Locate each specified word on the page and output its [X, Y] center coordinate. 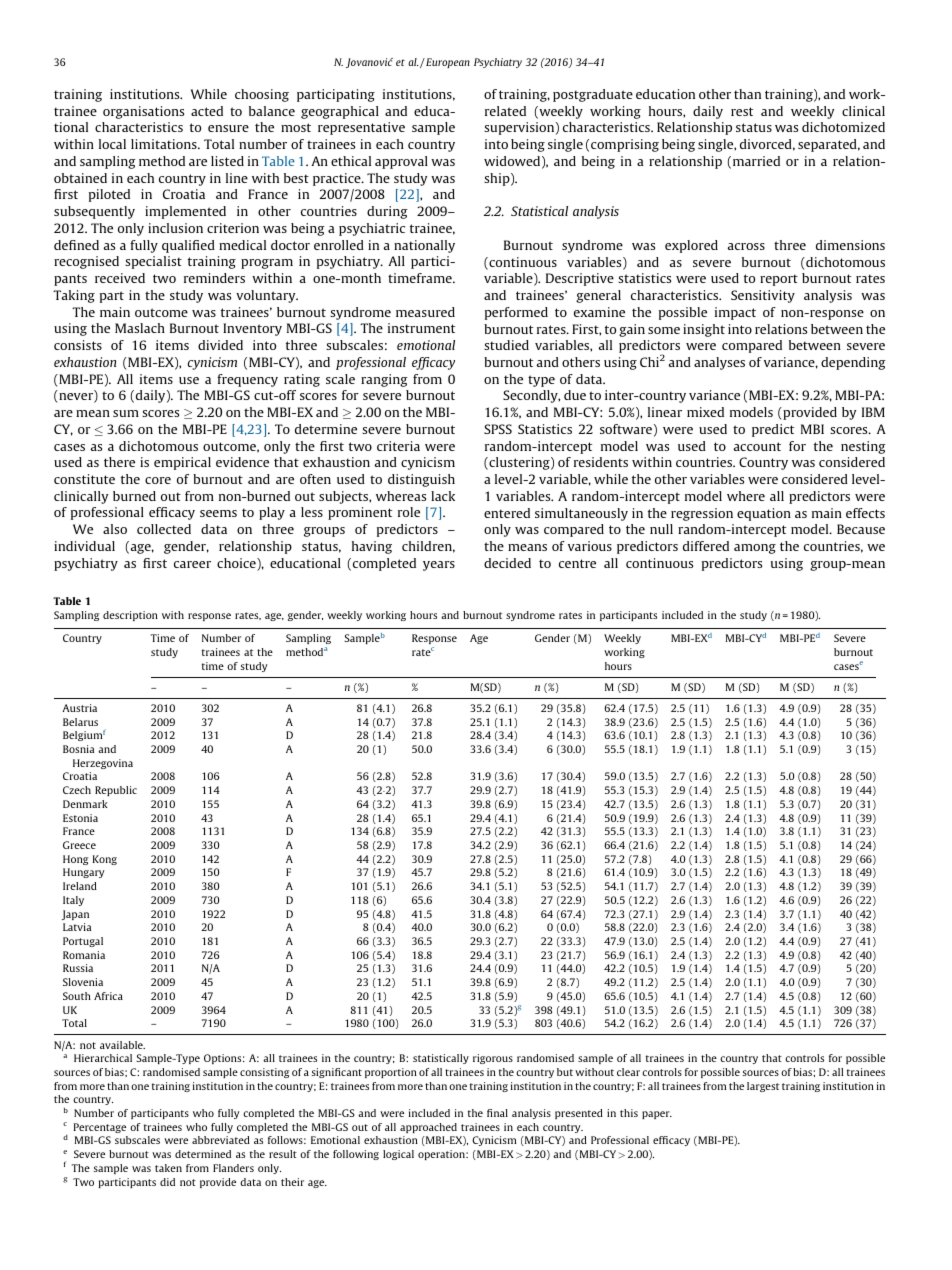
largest [763, 1087]
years [439, 566]
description [130, 616]
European [447, 63]
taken [168, 1168]
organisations [143, 112]
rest [742, 111]
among [755, 549]
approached [428, 1128]
